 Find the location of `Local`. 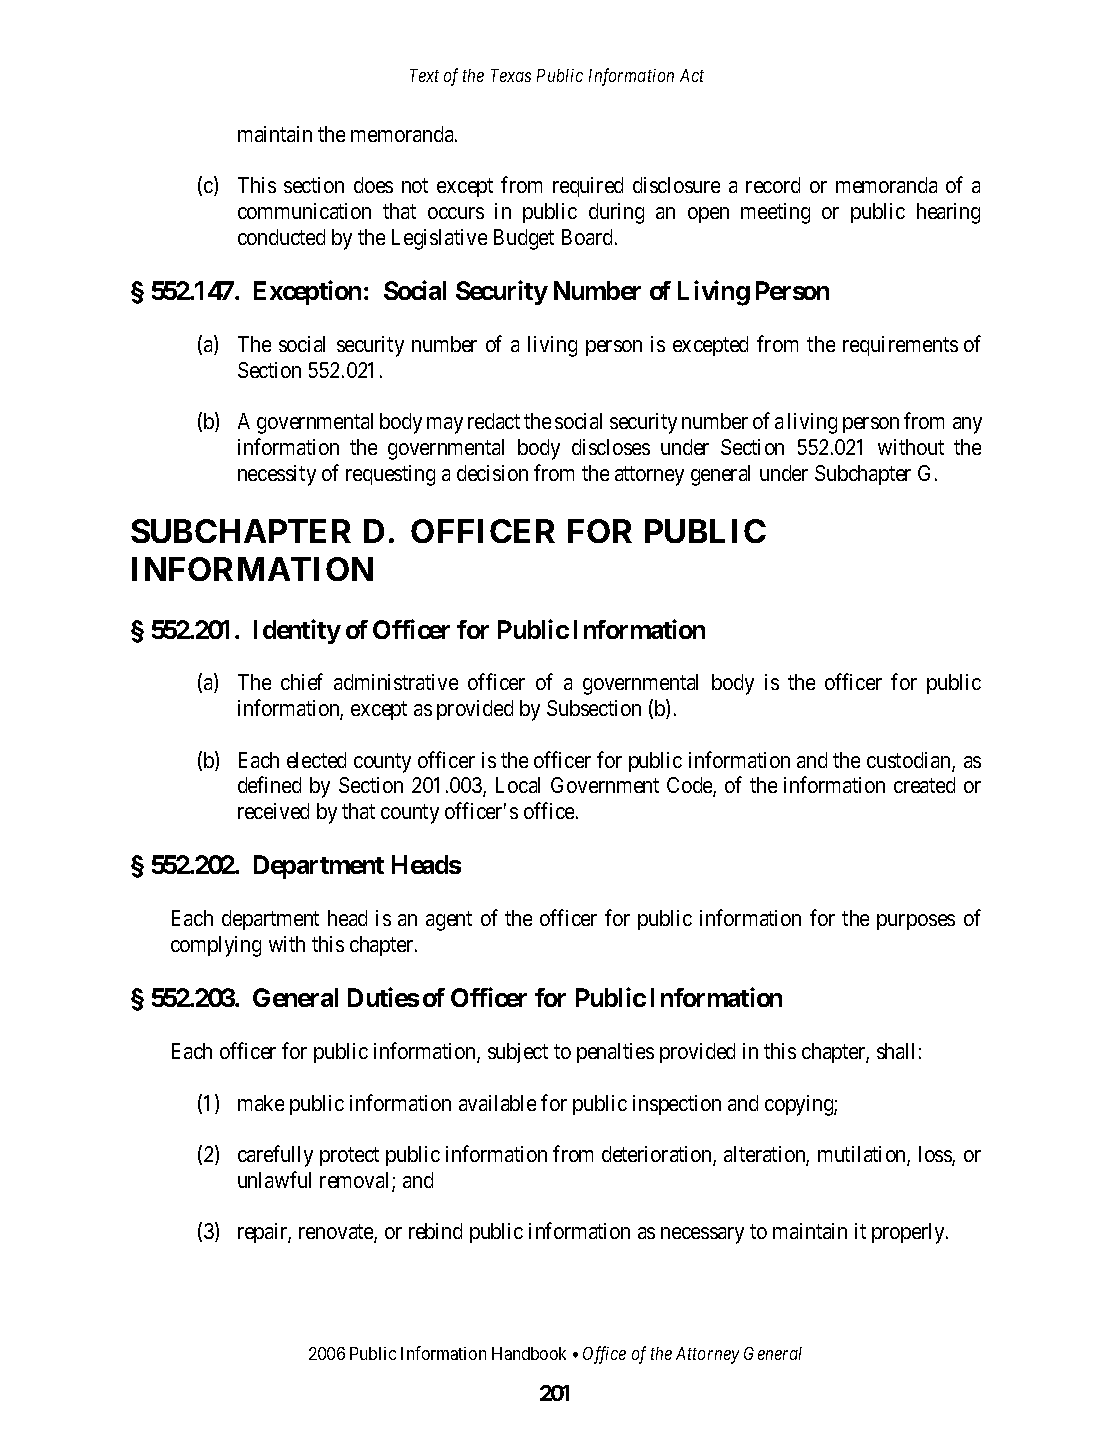

Local is located at coordinates (518, 785).
